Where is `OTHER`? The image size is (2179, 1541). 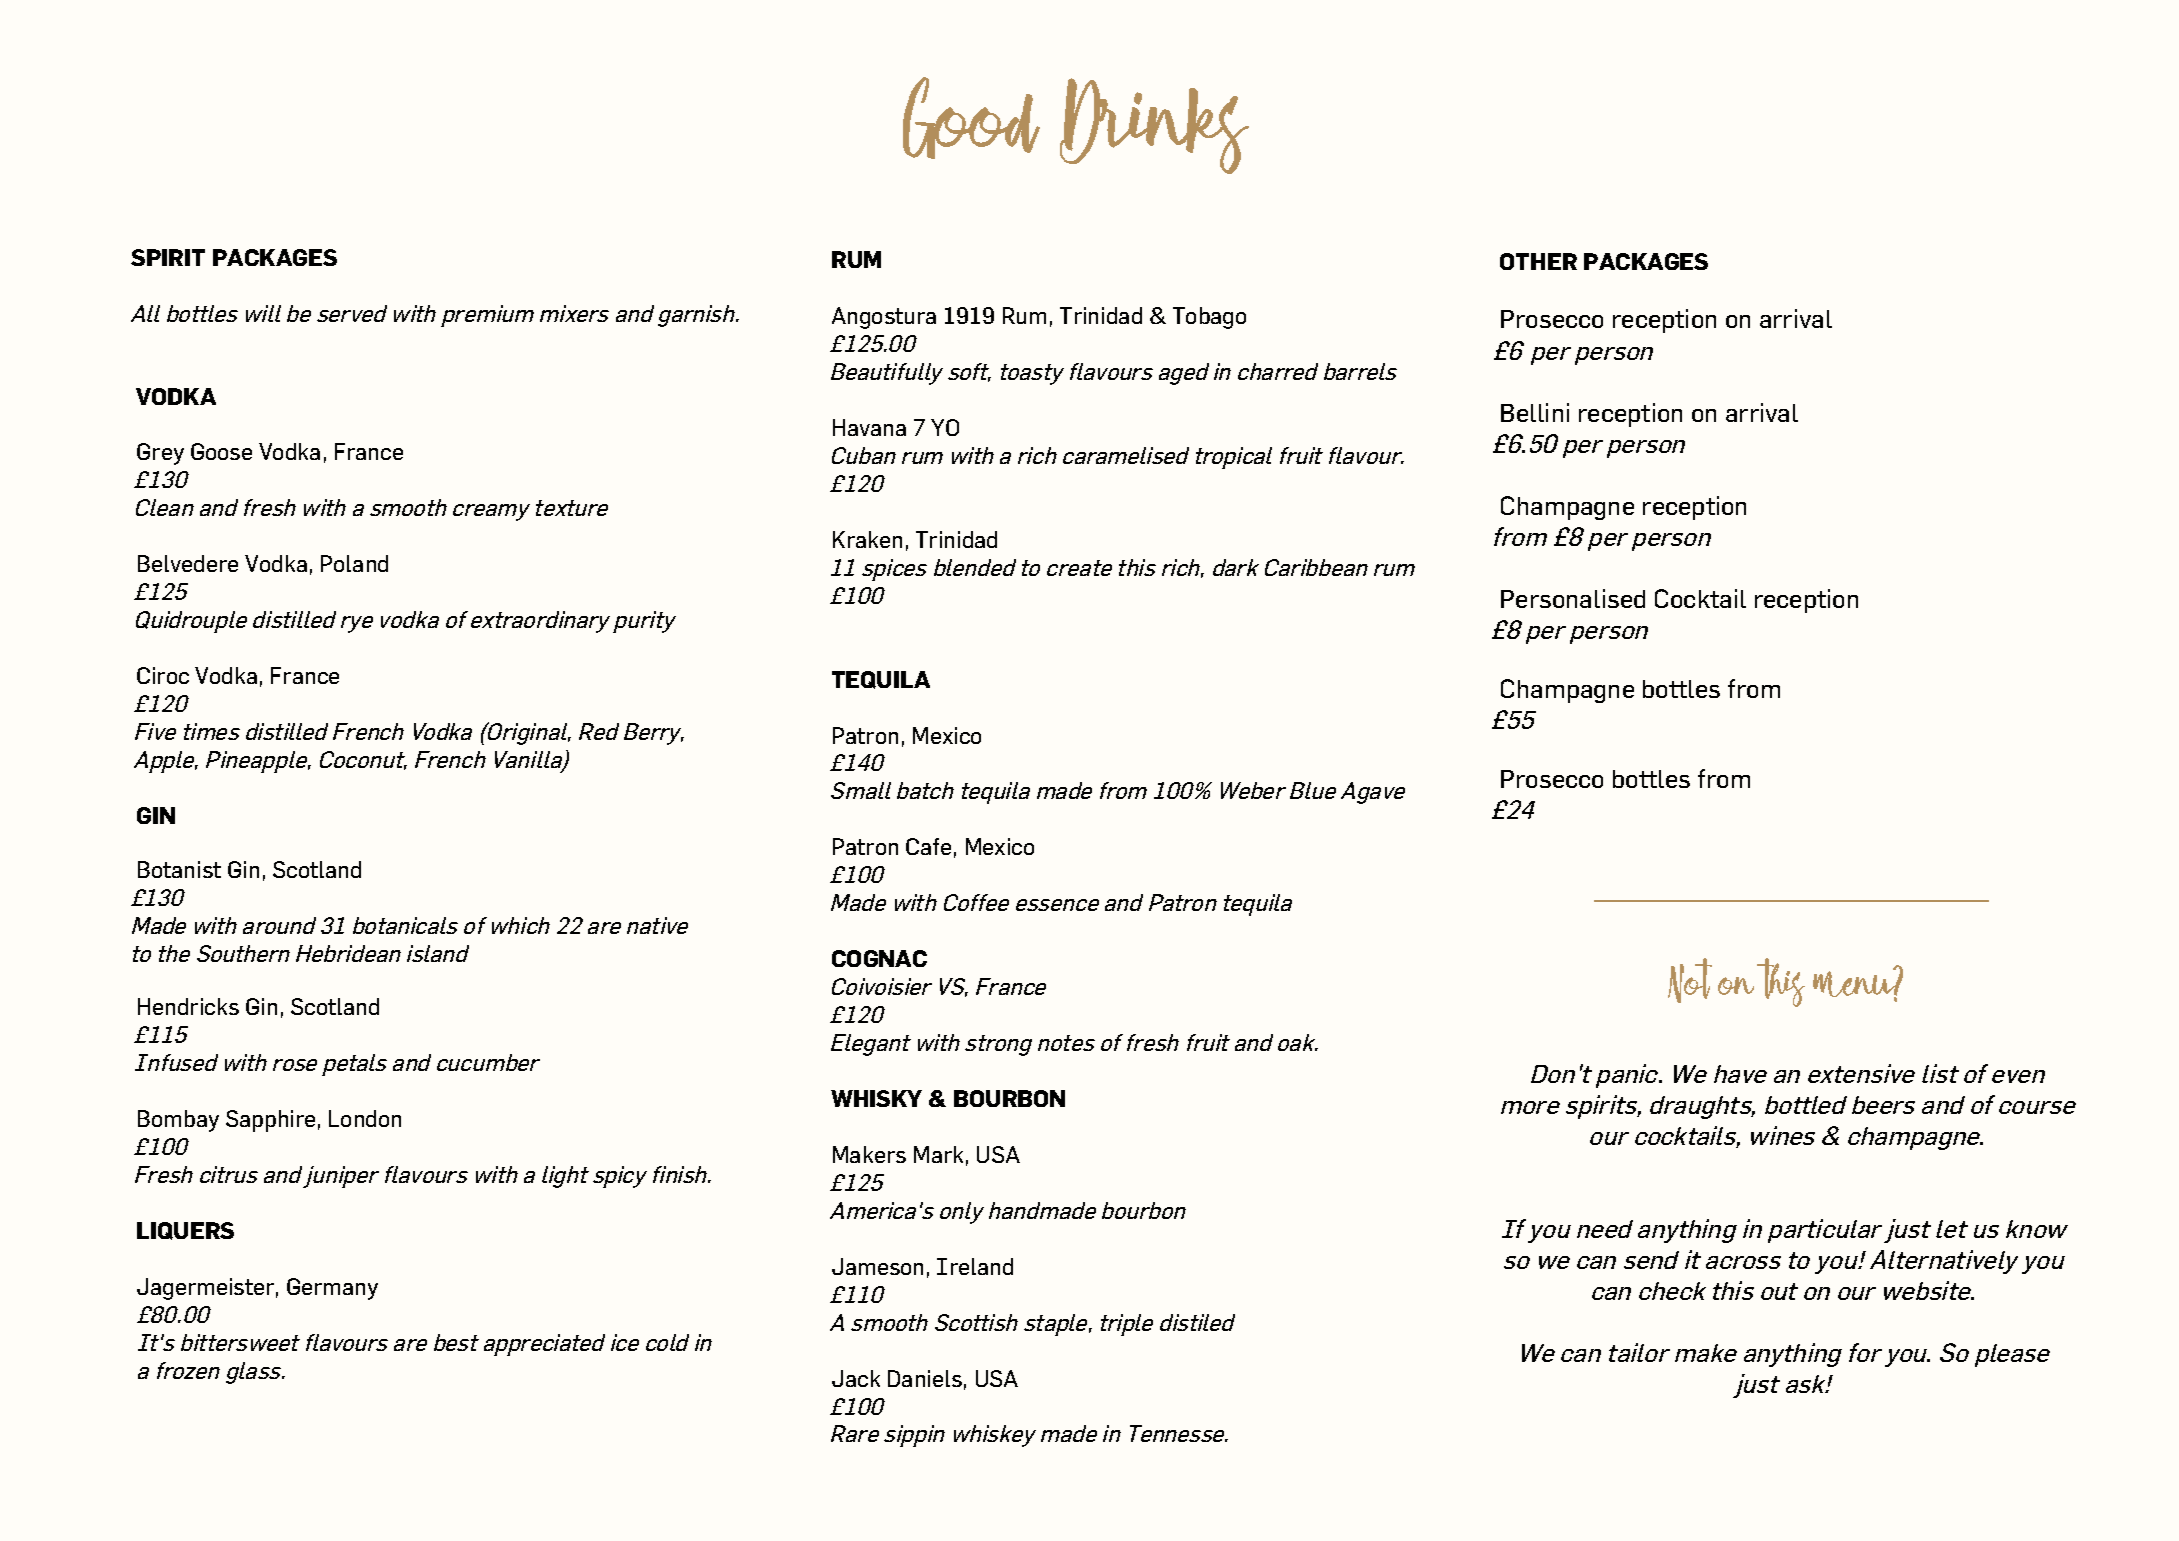 OTHER is located at coordinates (1538, 261).
